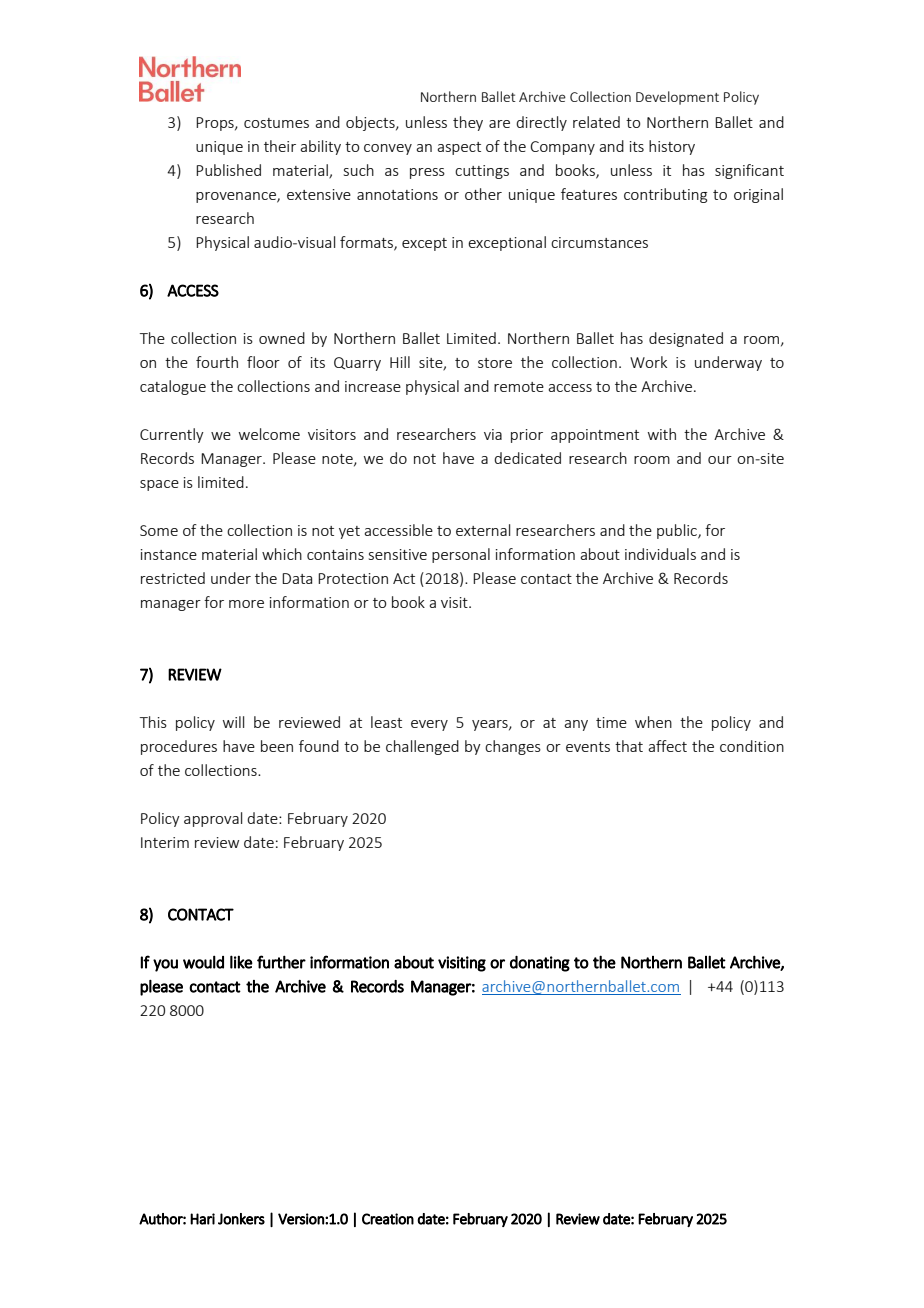 Image resolution: width=924 pixels, height=1308 pixels. What do you see at coordinates (159, 485) in the image?
I see `space` at bounding box center [159, 485].
